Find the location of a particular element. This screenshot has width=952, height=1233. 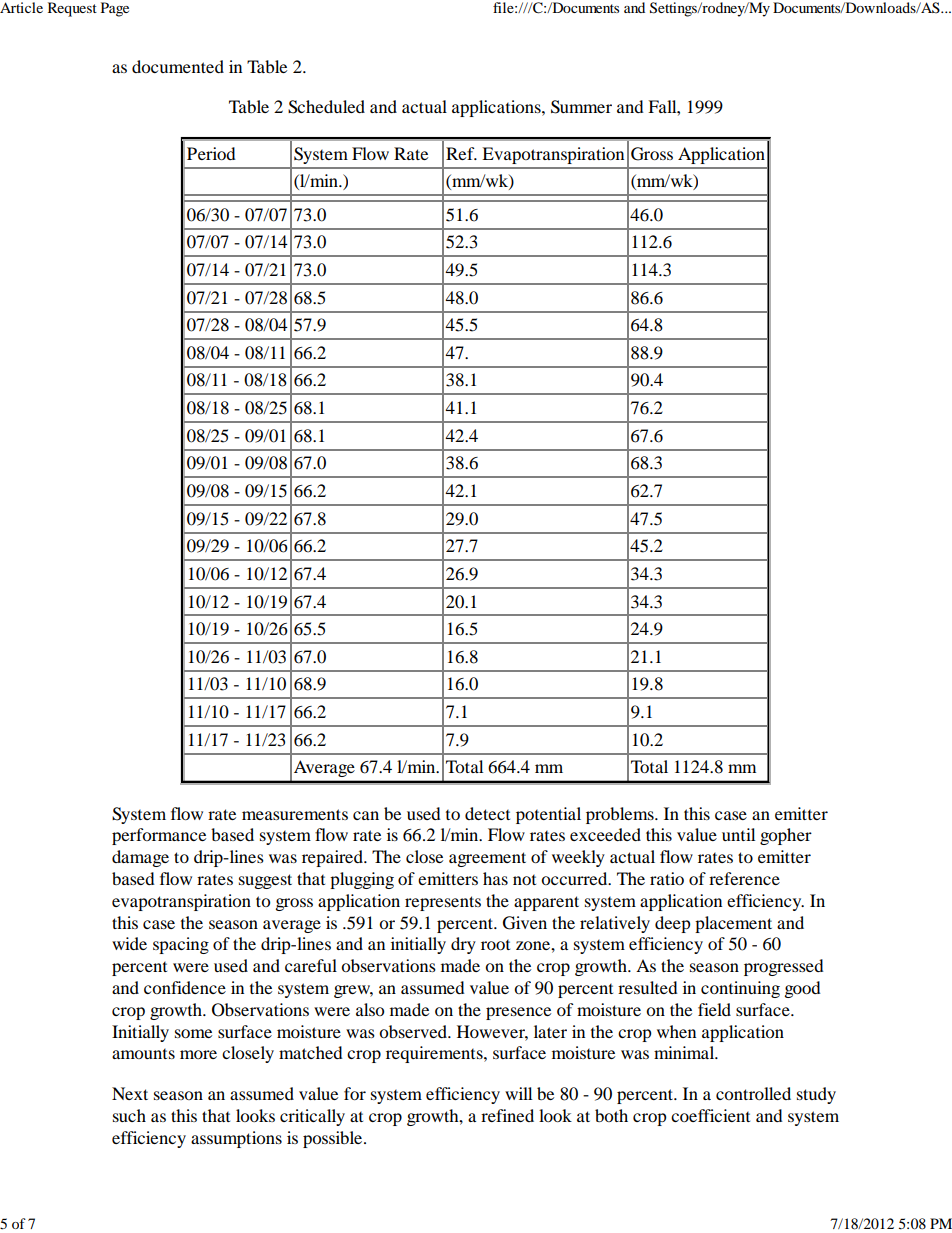

damage is located at coordinates (140, 858).
